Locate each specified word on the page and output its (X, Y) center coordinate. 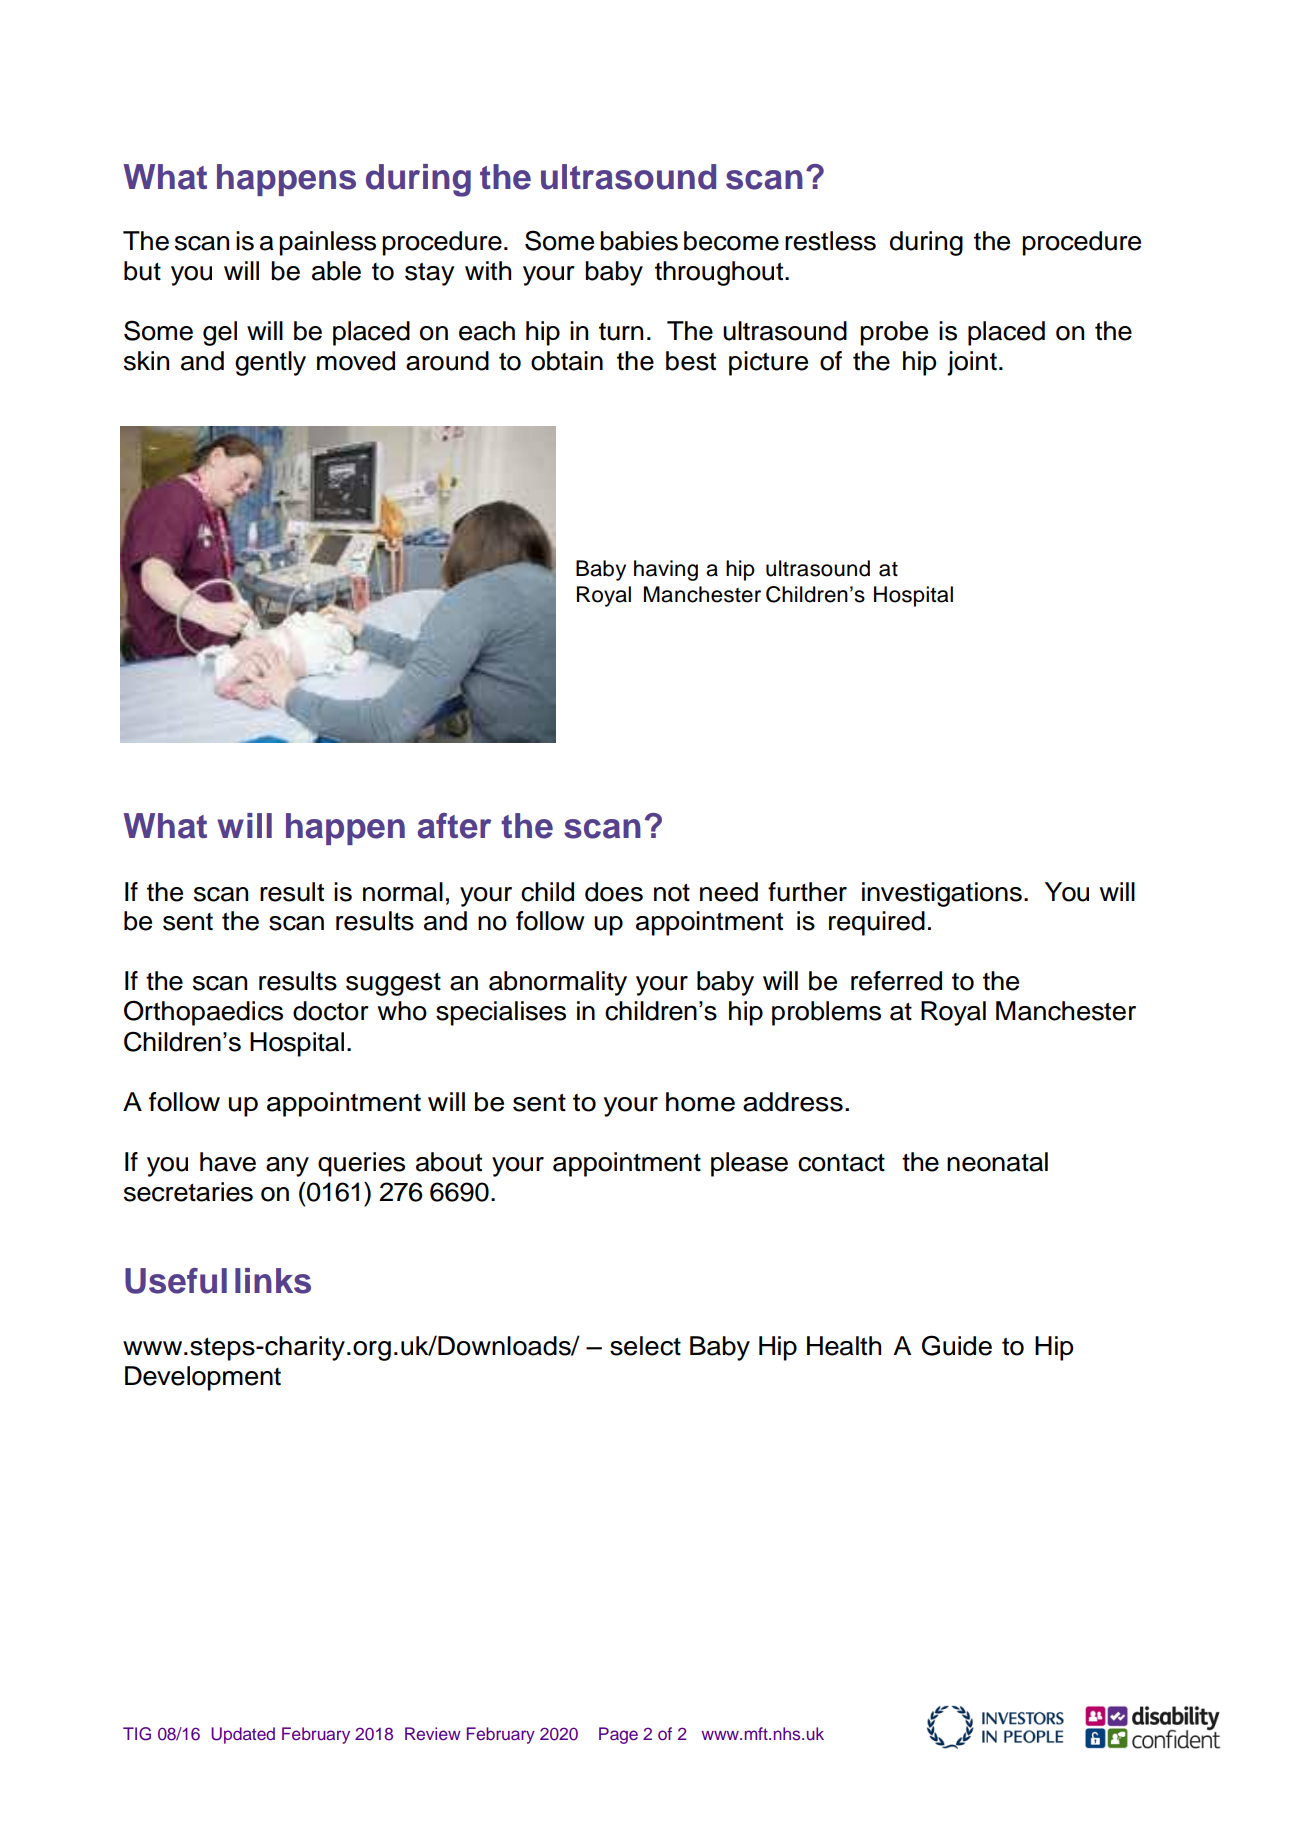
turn (621, 332)
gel (220, 333)
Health (844, 1346)
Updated (243, 1735)
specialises (501, 1013)
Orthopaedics (203, 1013)
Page (618, 1735)
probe (894, 333)
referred (896, 981)
